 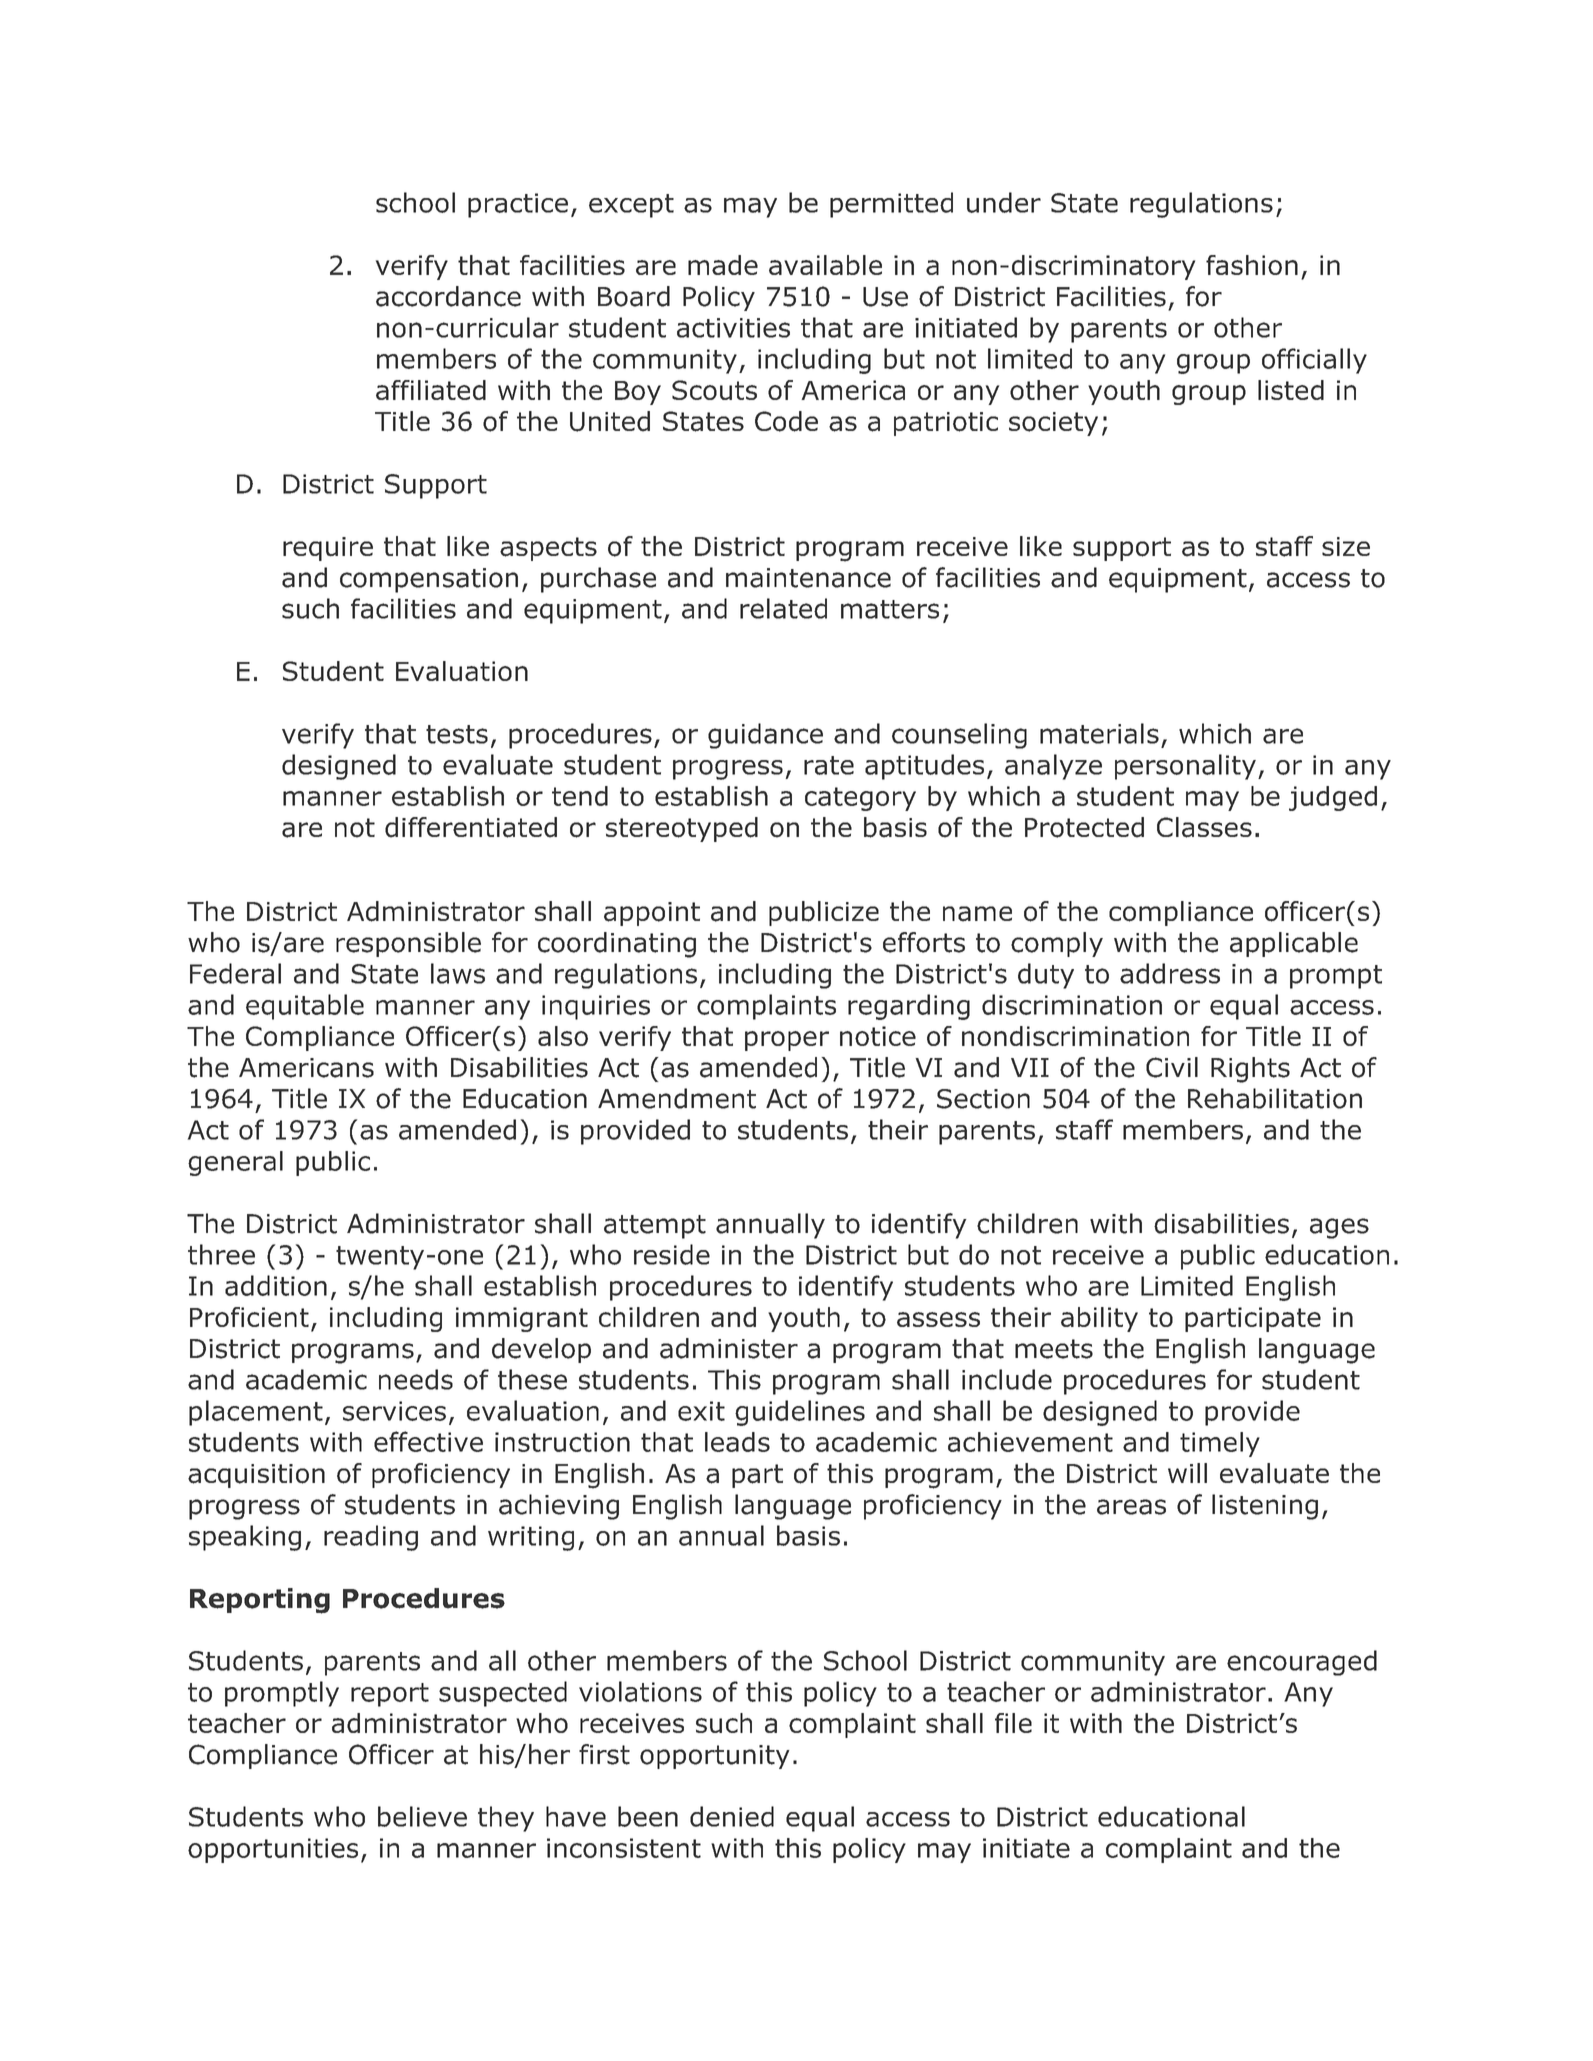 What do you see at coordinates (732, 1816) in the screenshot?
I see `denied` at bounding box center [732, 1816].
